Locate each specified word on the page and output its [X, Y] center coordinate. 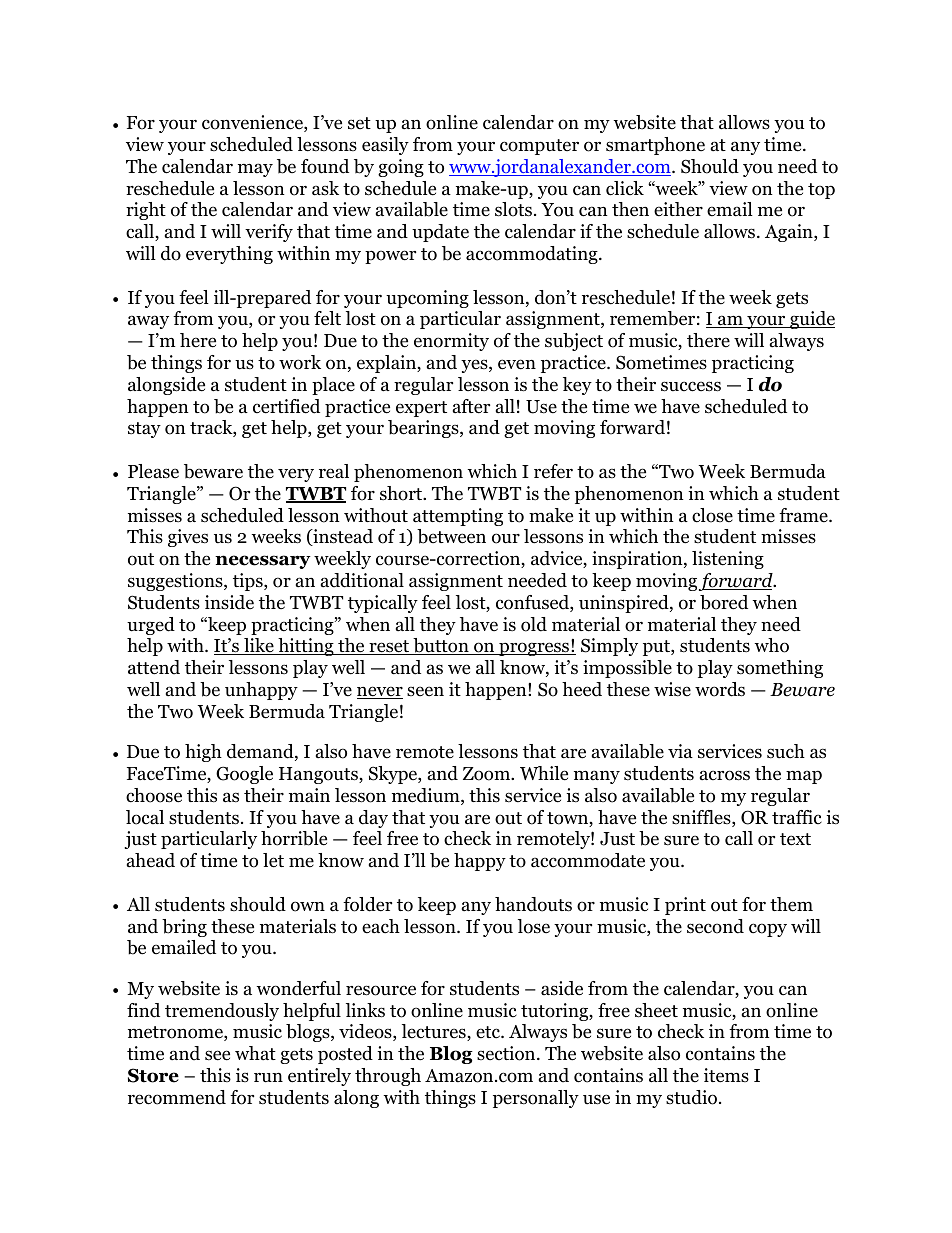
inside [229, 602]
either [678, 209]
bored [724, 602]
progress [534, 649]
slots [513, 209]
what [255, 1053]
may [255, 170]
